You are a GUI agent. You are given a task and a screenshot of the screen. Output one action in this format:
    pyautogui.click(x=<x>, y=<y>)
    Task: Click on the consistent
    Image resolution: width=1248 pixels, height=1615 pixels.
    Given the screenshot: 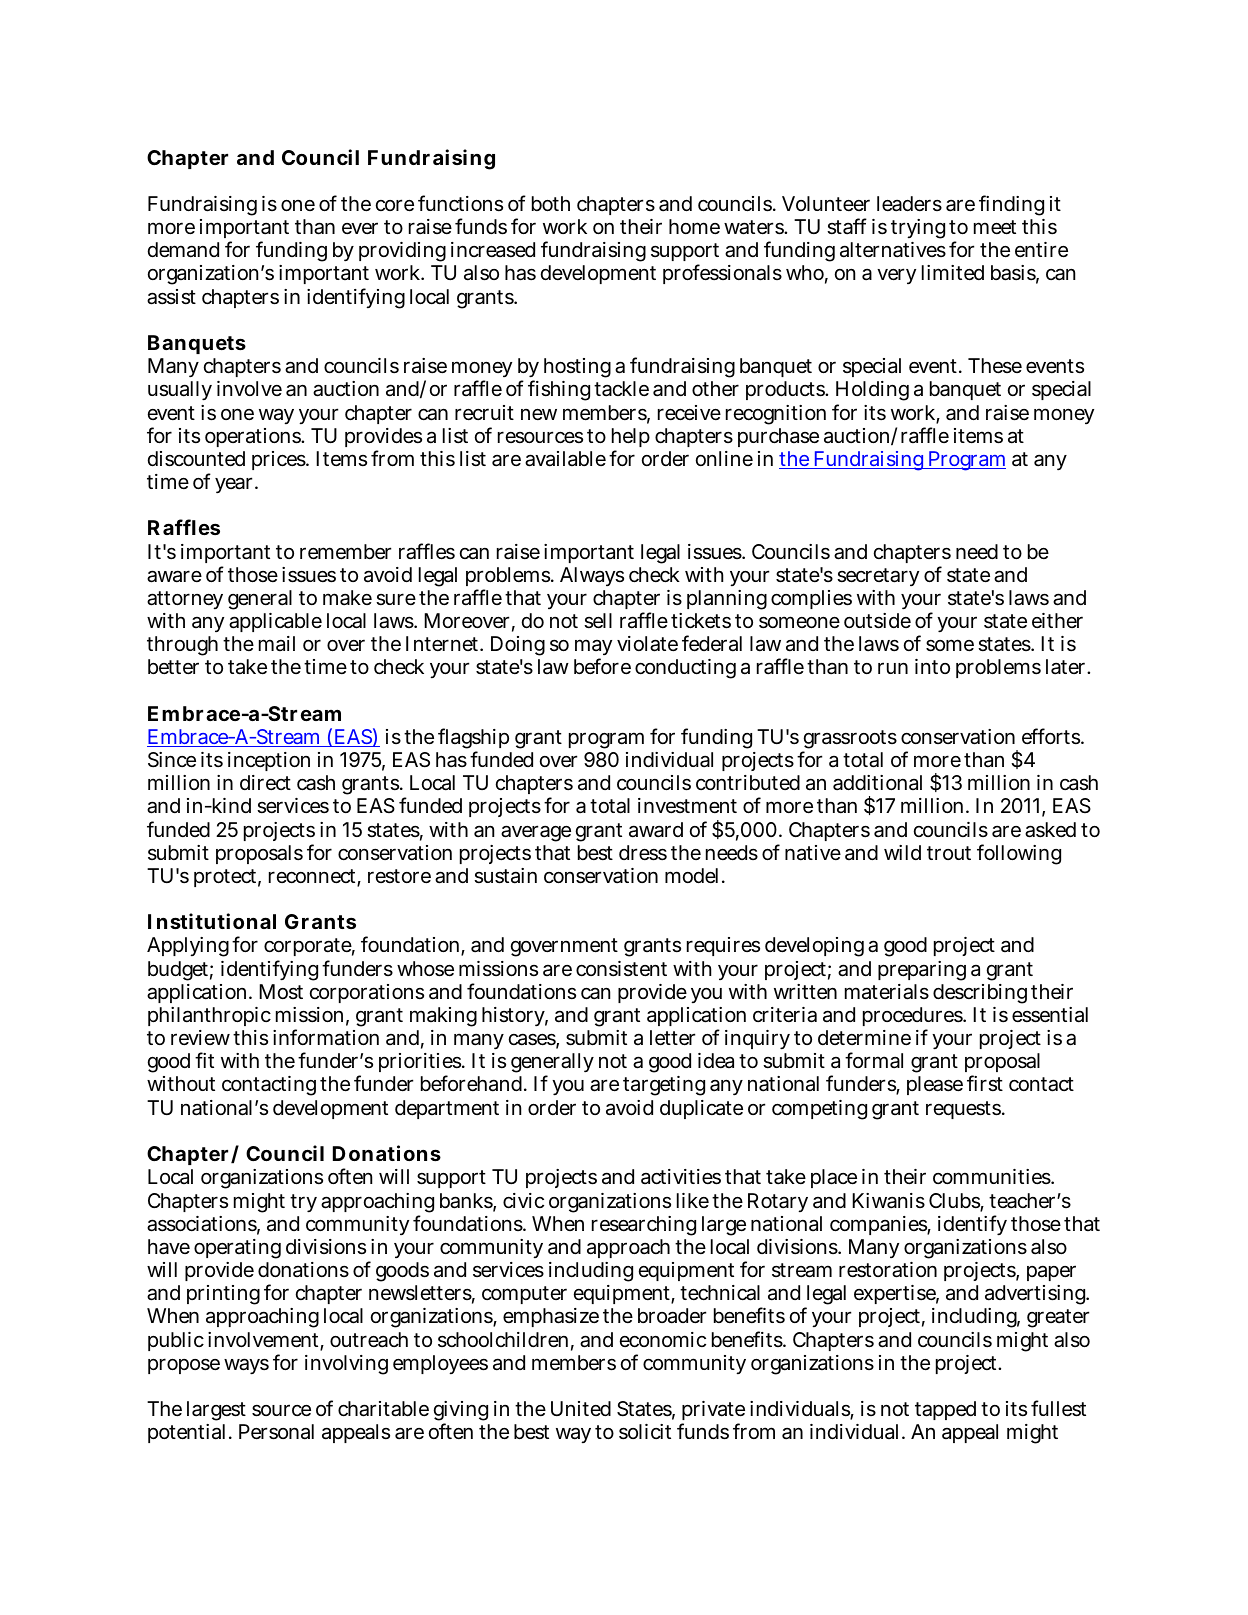 What is the action you would take?
    pyautogui.click(x=621, y=969)
